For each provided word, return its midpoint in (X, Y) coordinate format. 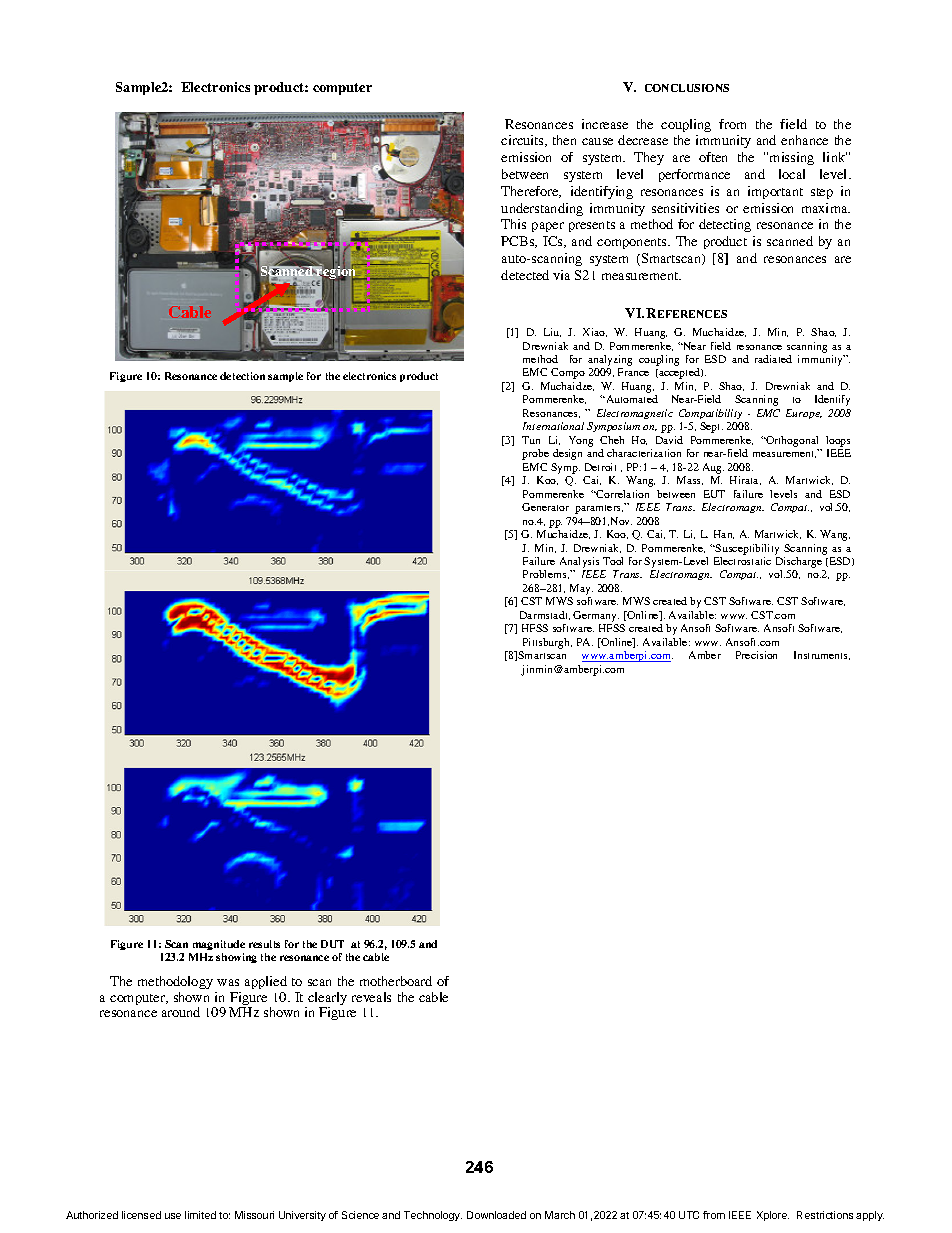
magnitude (217, 947)
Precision (756, 655)
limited (200, 1215)
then (564, 140)
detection (242, 376)
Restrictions (825, 1215)
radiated (773, 359)
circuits (523, 141)
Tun (531, 440)
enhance (804, 140)
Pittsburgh (547, 643)
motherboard (396, 981)
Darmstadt (545, 615)
